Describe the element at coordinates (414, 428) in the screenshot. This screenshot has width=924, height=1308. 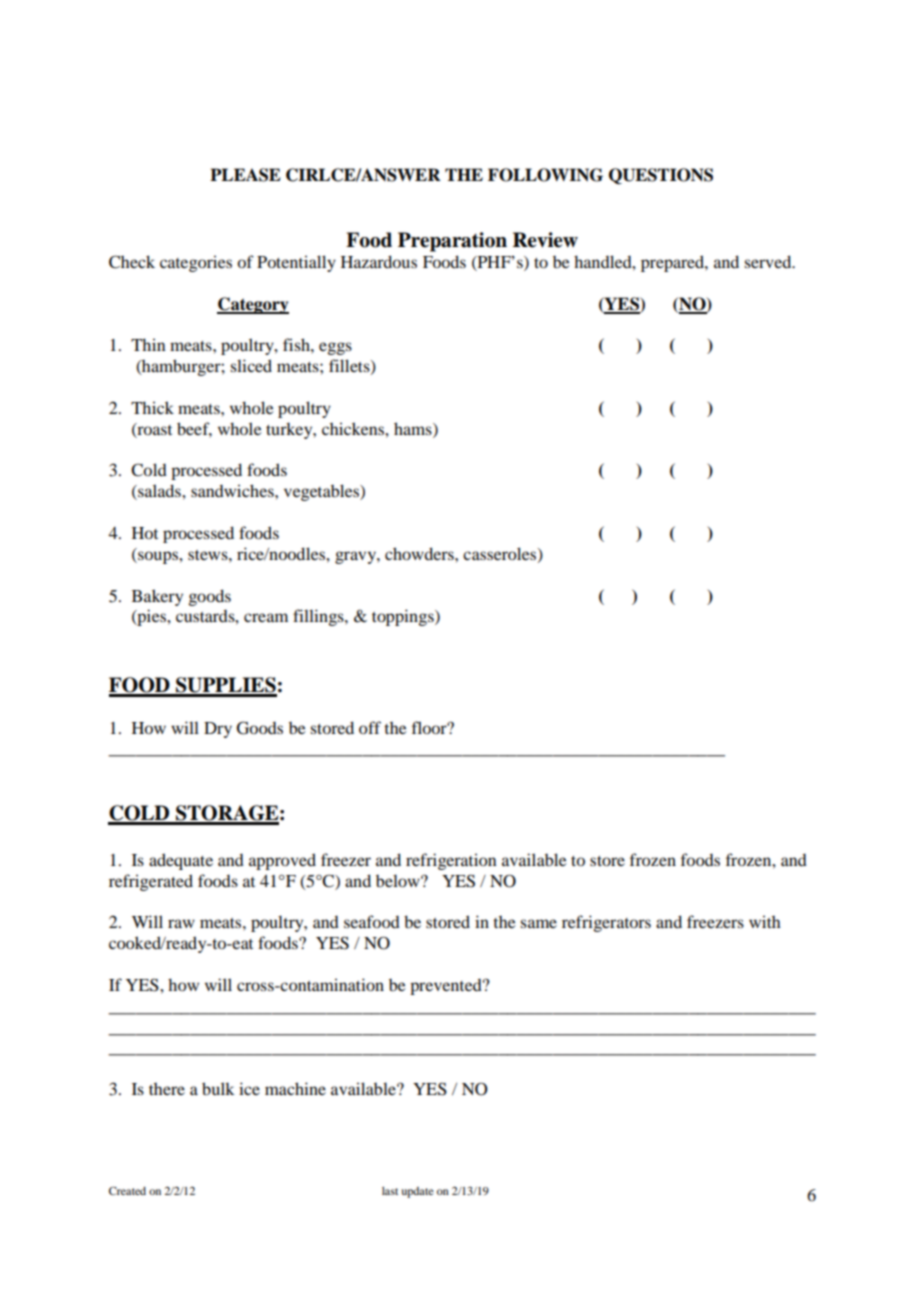
I see `hams` at that location.
